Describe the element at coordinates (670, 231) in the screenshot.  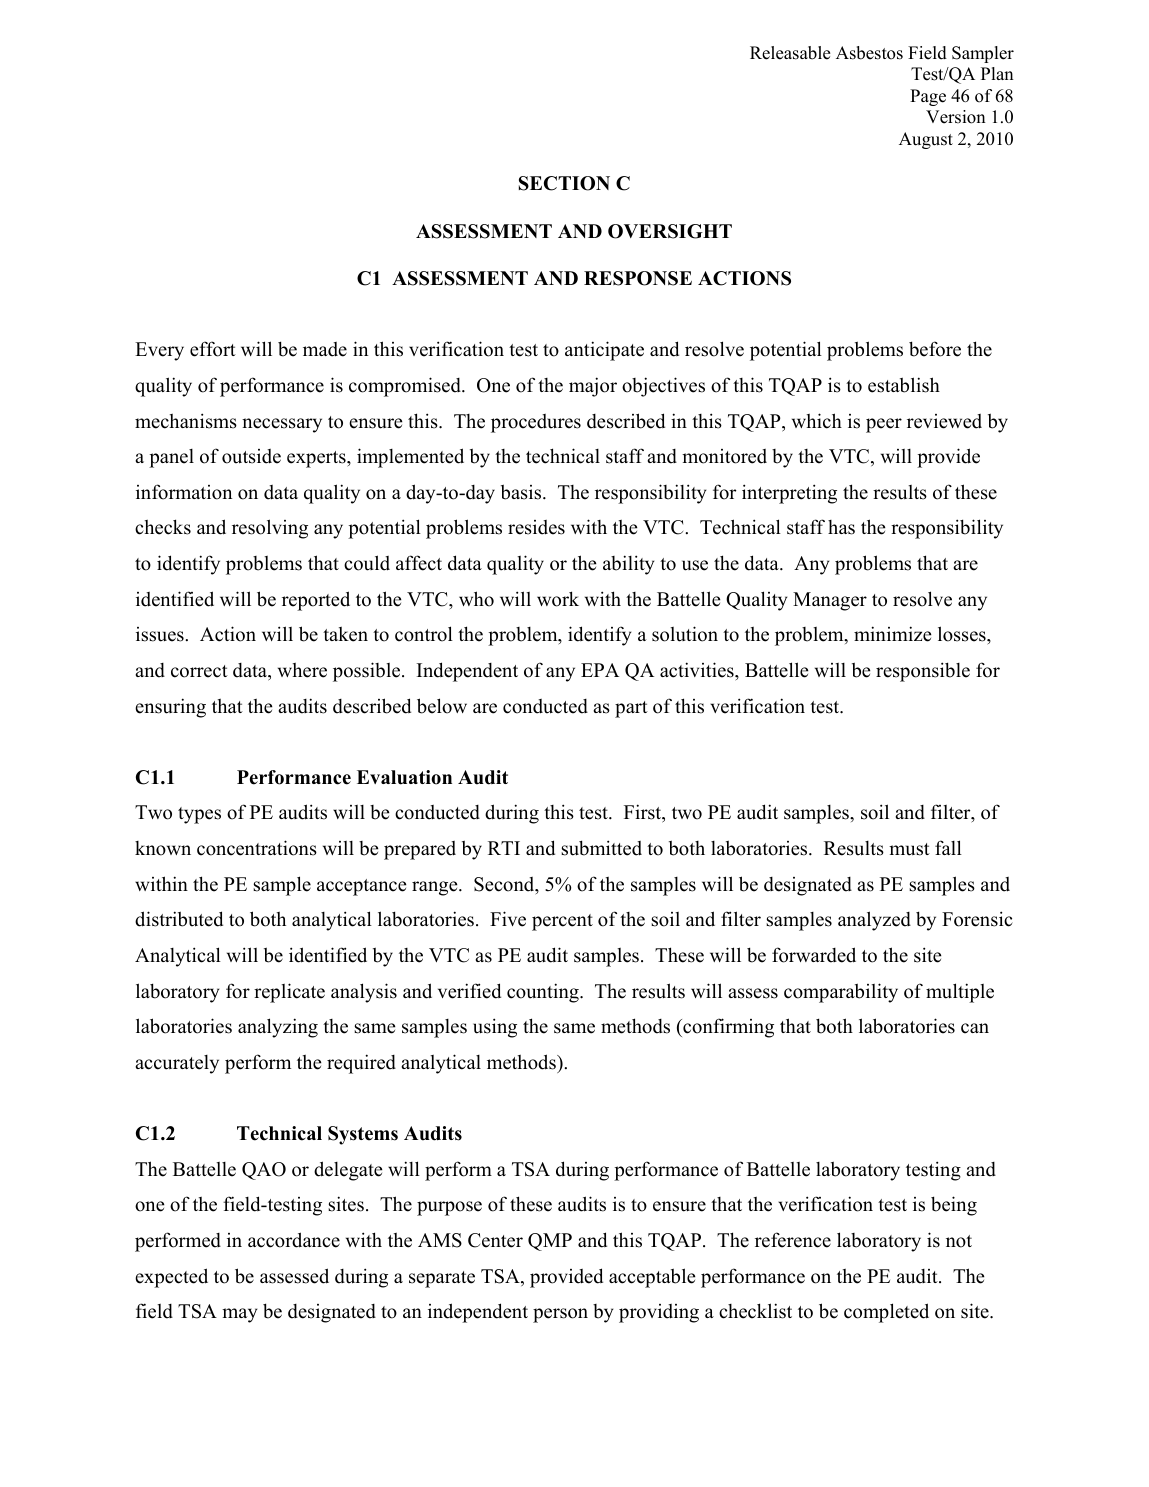
I see `OVERSIGHT` at that location.
